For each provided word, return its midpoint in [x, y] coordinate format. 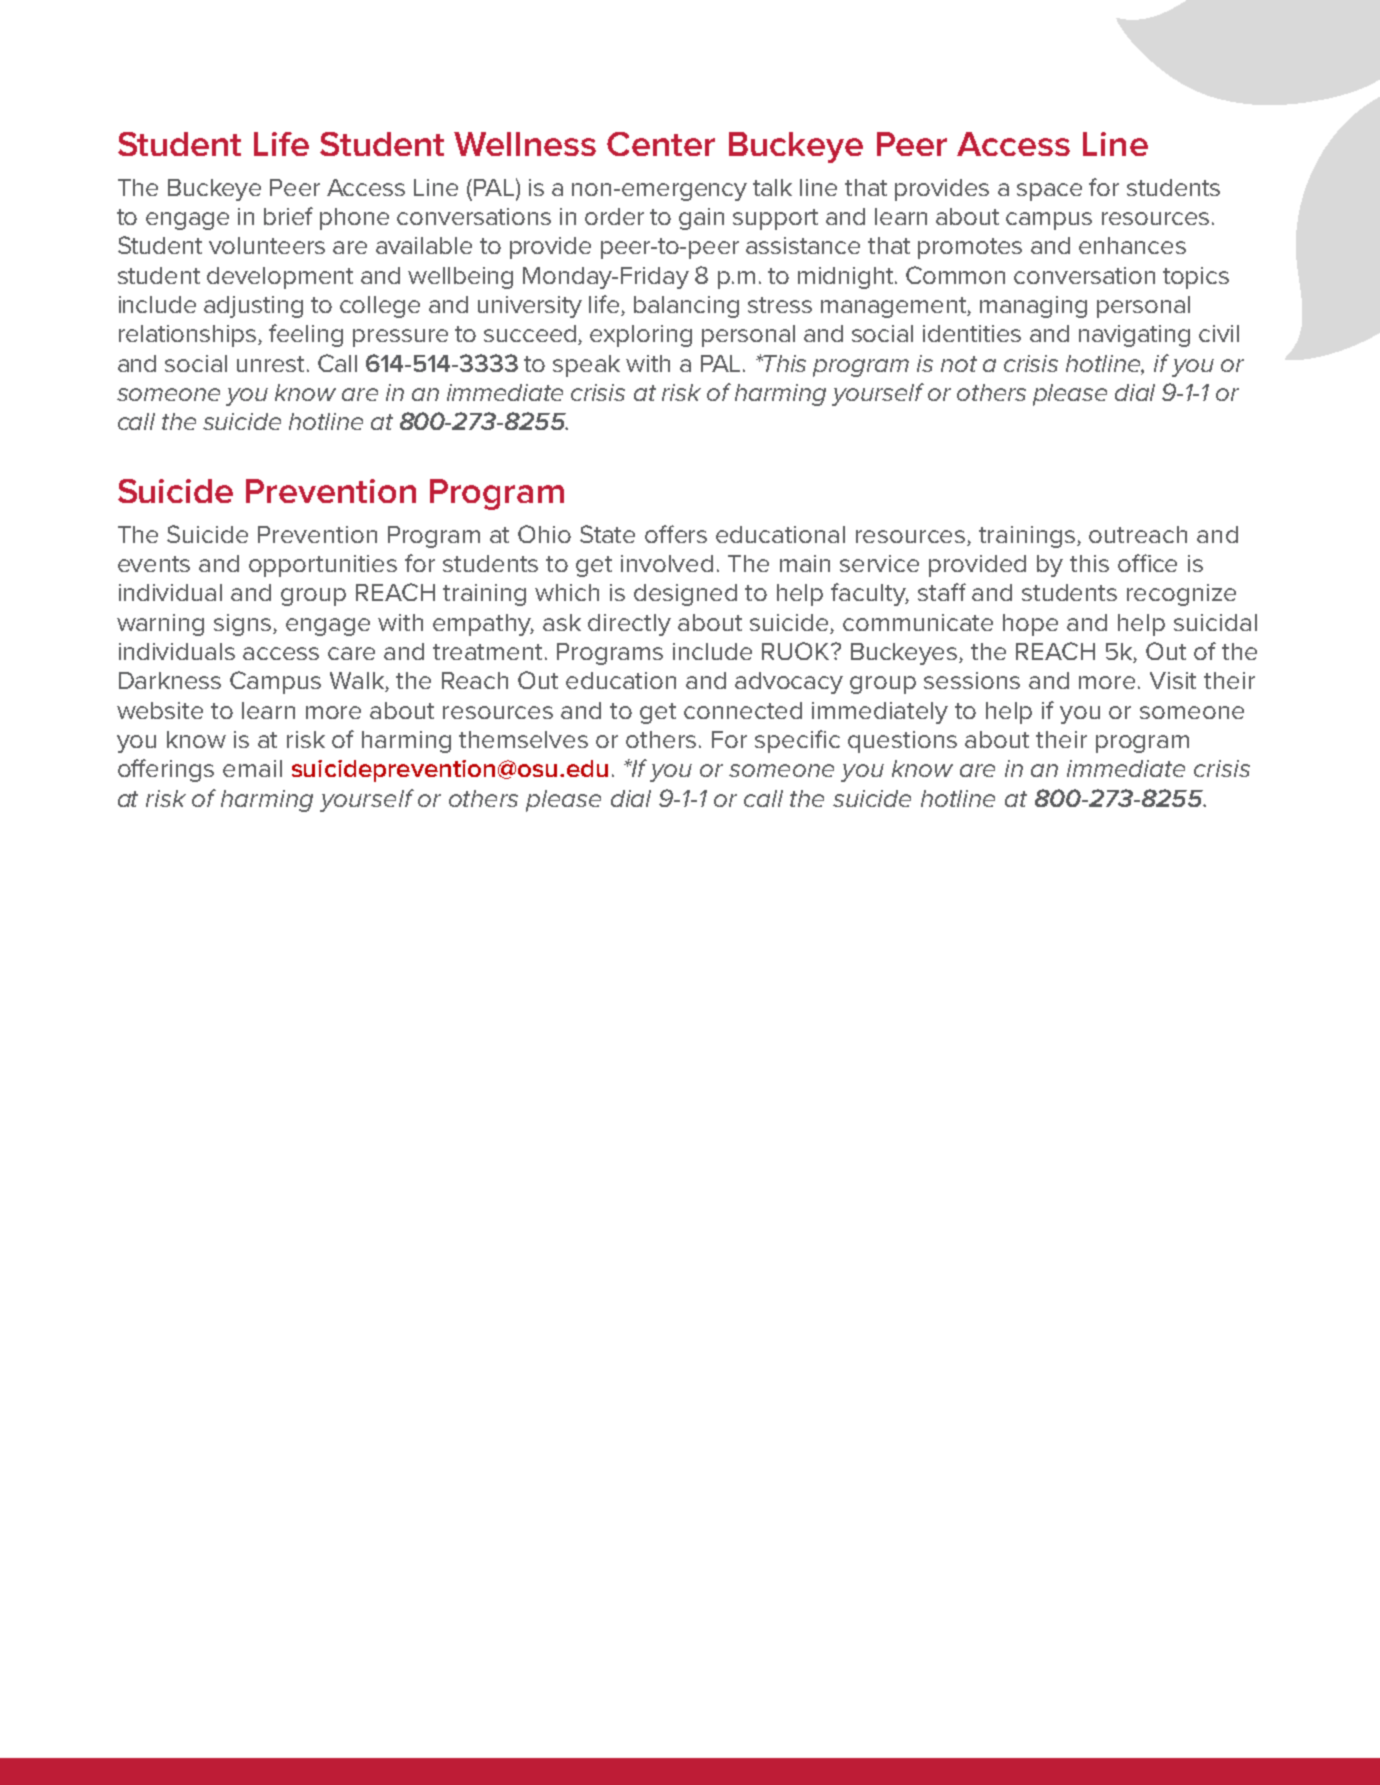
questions [902, 742]
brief [288, 216]
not [959, 364]
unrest [270, 364]
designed [685, 595]
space [1049, 192]
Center [661, 144]
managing [1033, 307]
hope [1030, 625]
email [252, 768]
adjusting [253, 307]
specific [797, 741]
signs [244, 625]
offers [676, 534]
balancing [686, 307]
